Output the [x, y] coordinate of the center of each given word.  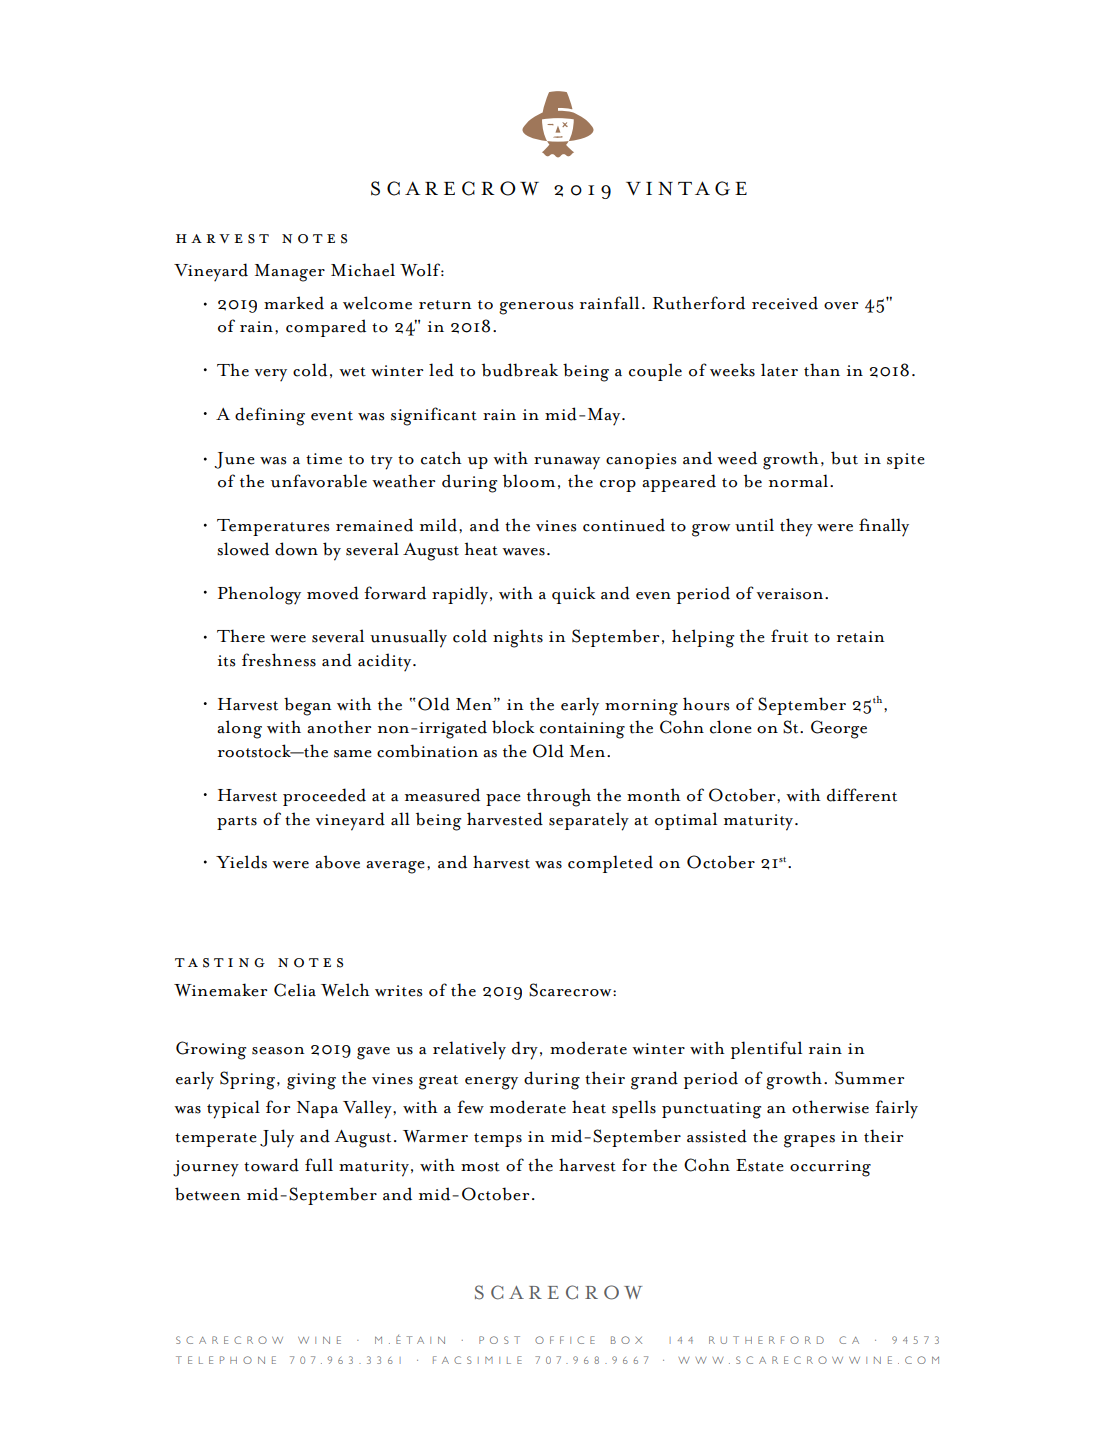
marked [294, 303]
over [841, 306]
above [337, 862]
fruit [789, 636]
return [445, 305]
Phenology [259, 595]
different [862, 795]
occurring [830, 1168]
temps [498, 1140]
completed [610, 864]
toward [271, 1165]
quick [574, 595]
